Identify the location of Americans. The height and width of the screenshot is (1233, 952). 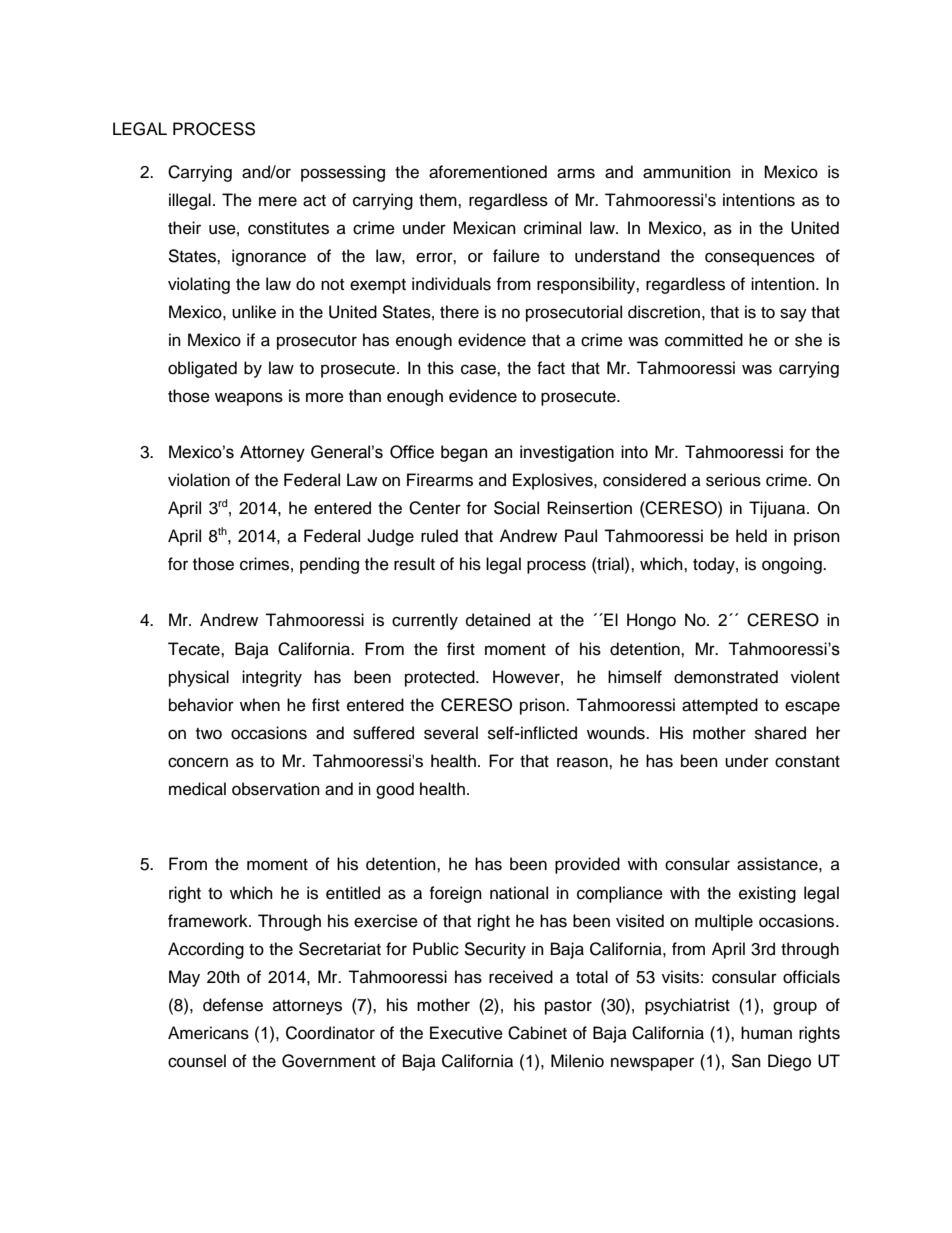
(208, 1033).
